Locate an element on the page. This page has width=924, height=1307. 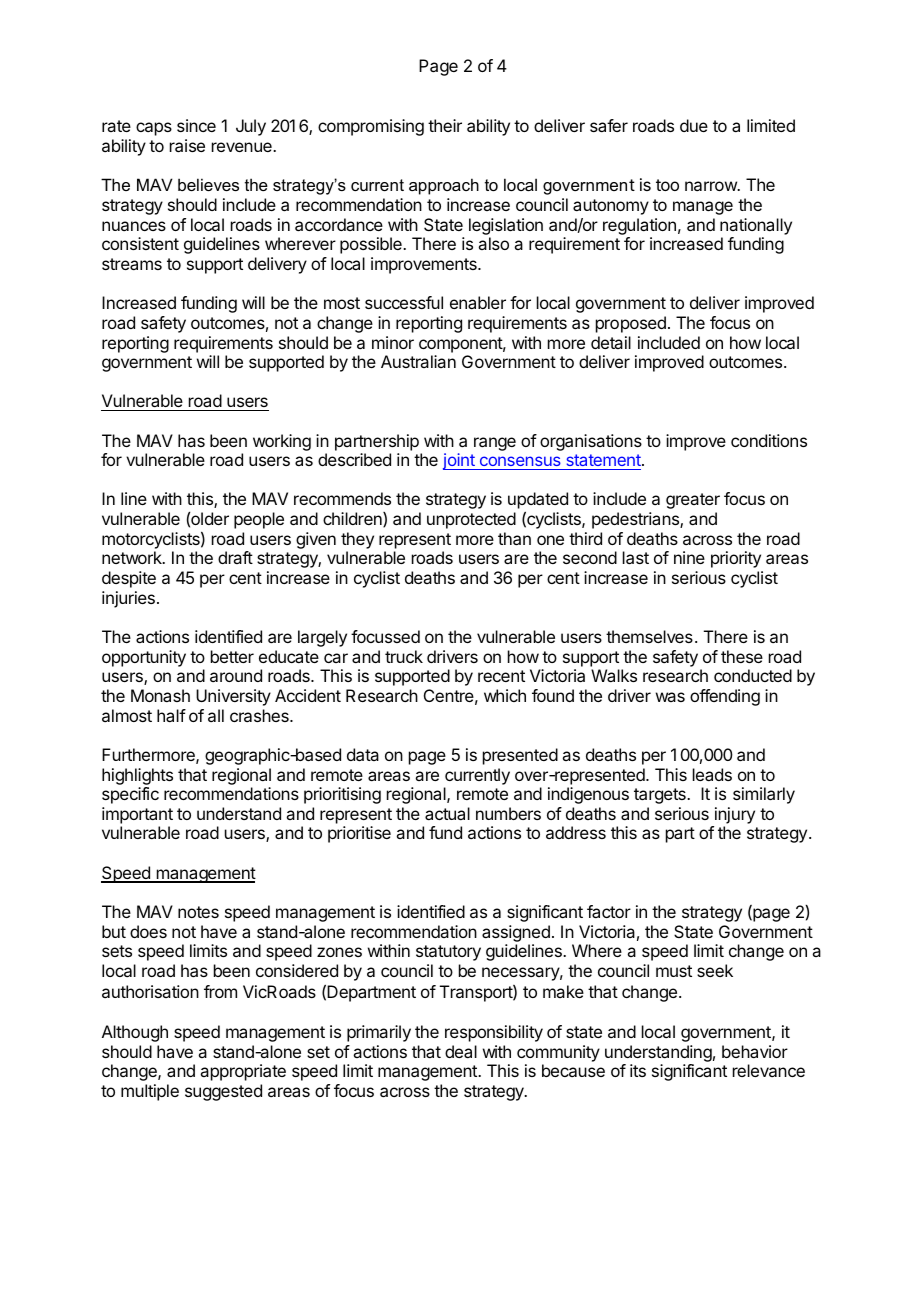
due is located at coordinates (694, 125).
